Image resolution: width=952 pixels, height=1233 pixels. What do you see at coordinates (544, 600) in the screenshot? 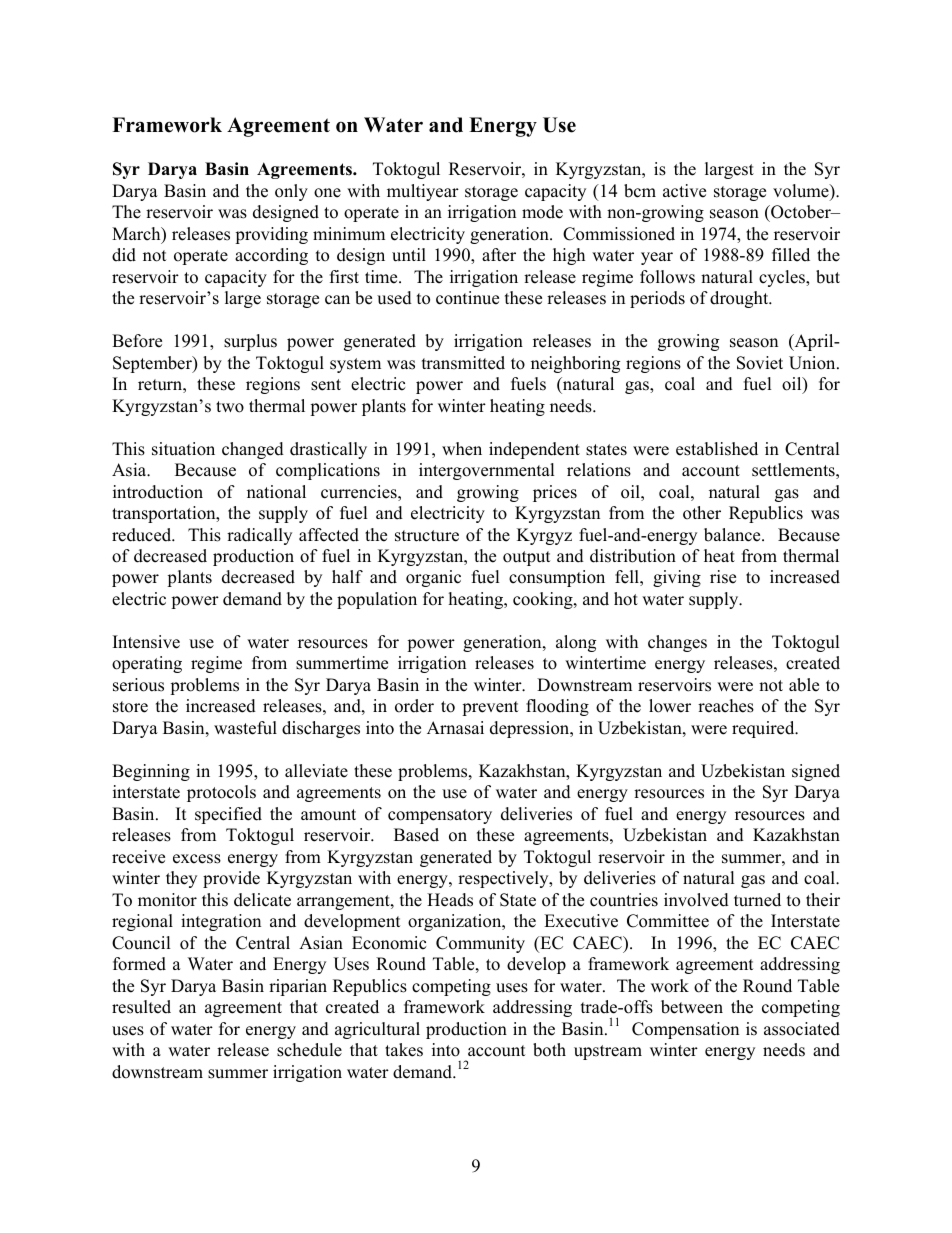
I see `cooking` at bounding box center [544, 600].
